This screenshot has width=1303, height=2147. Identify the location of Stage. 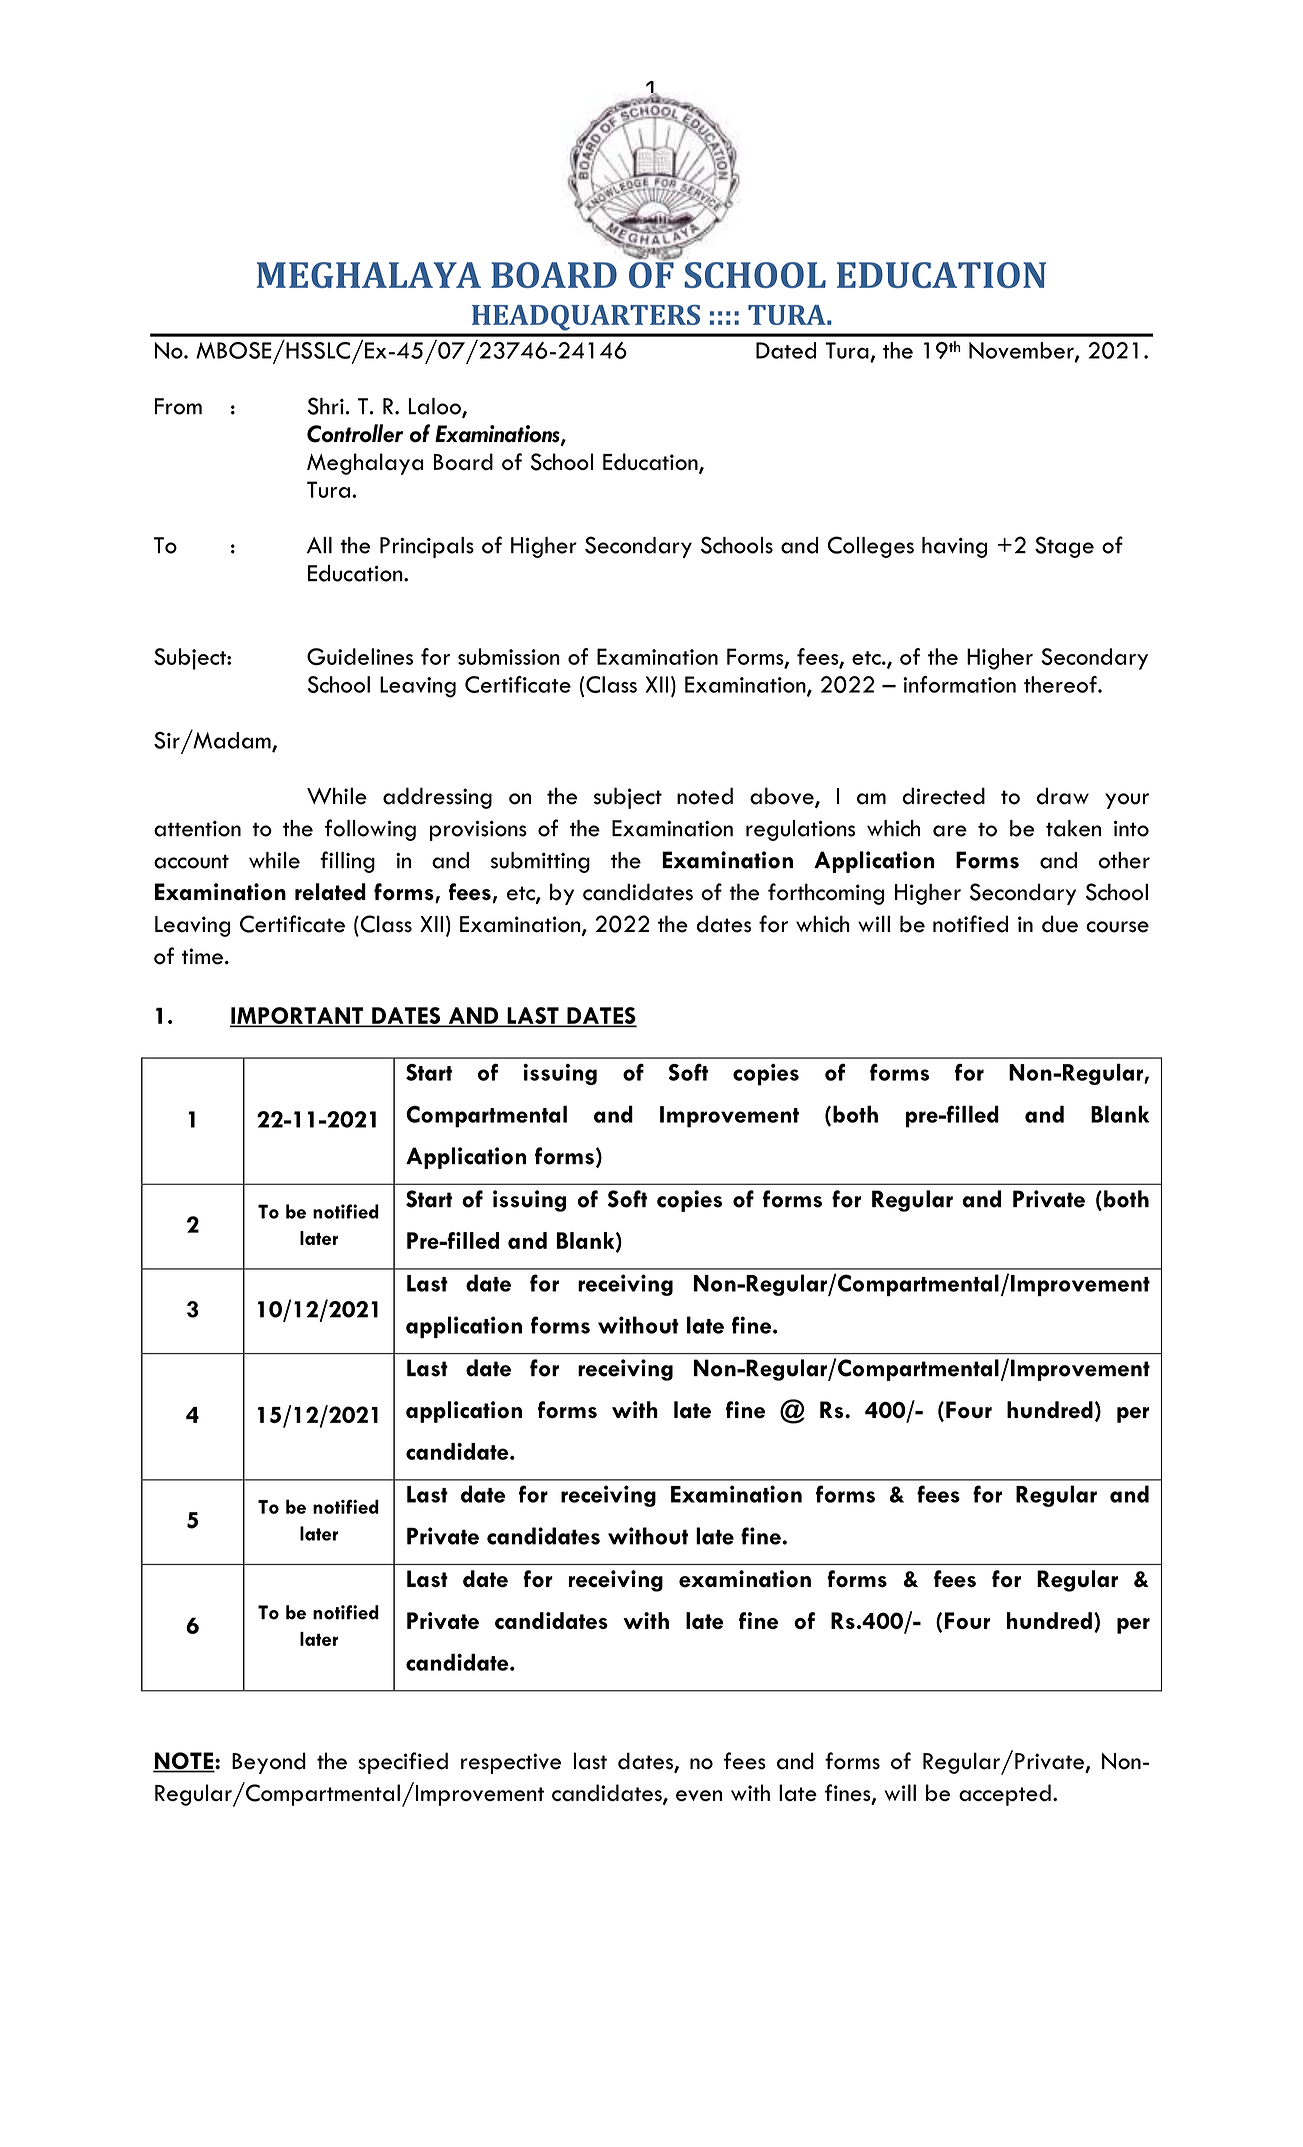
(1064, 547).
